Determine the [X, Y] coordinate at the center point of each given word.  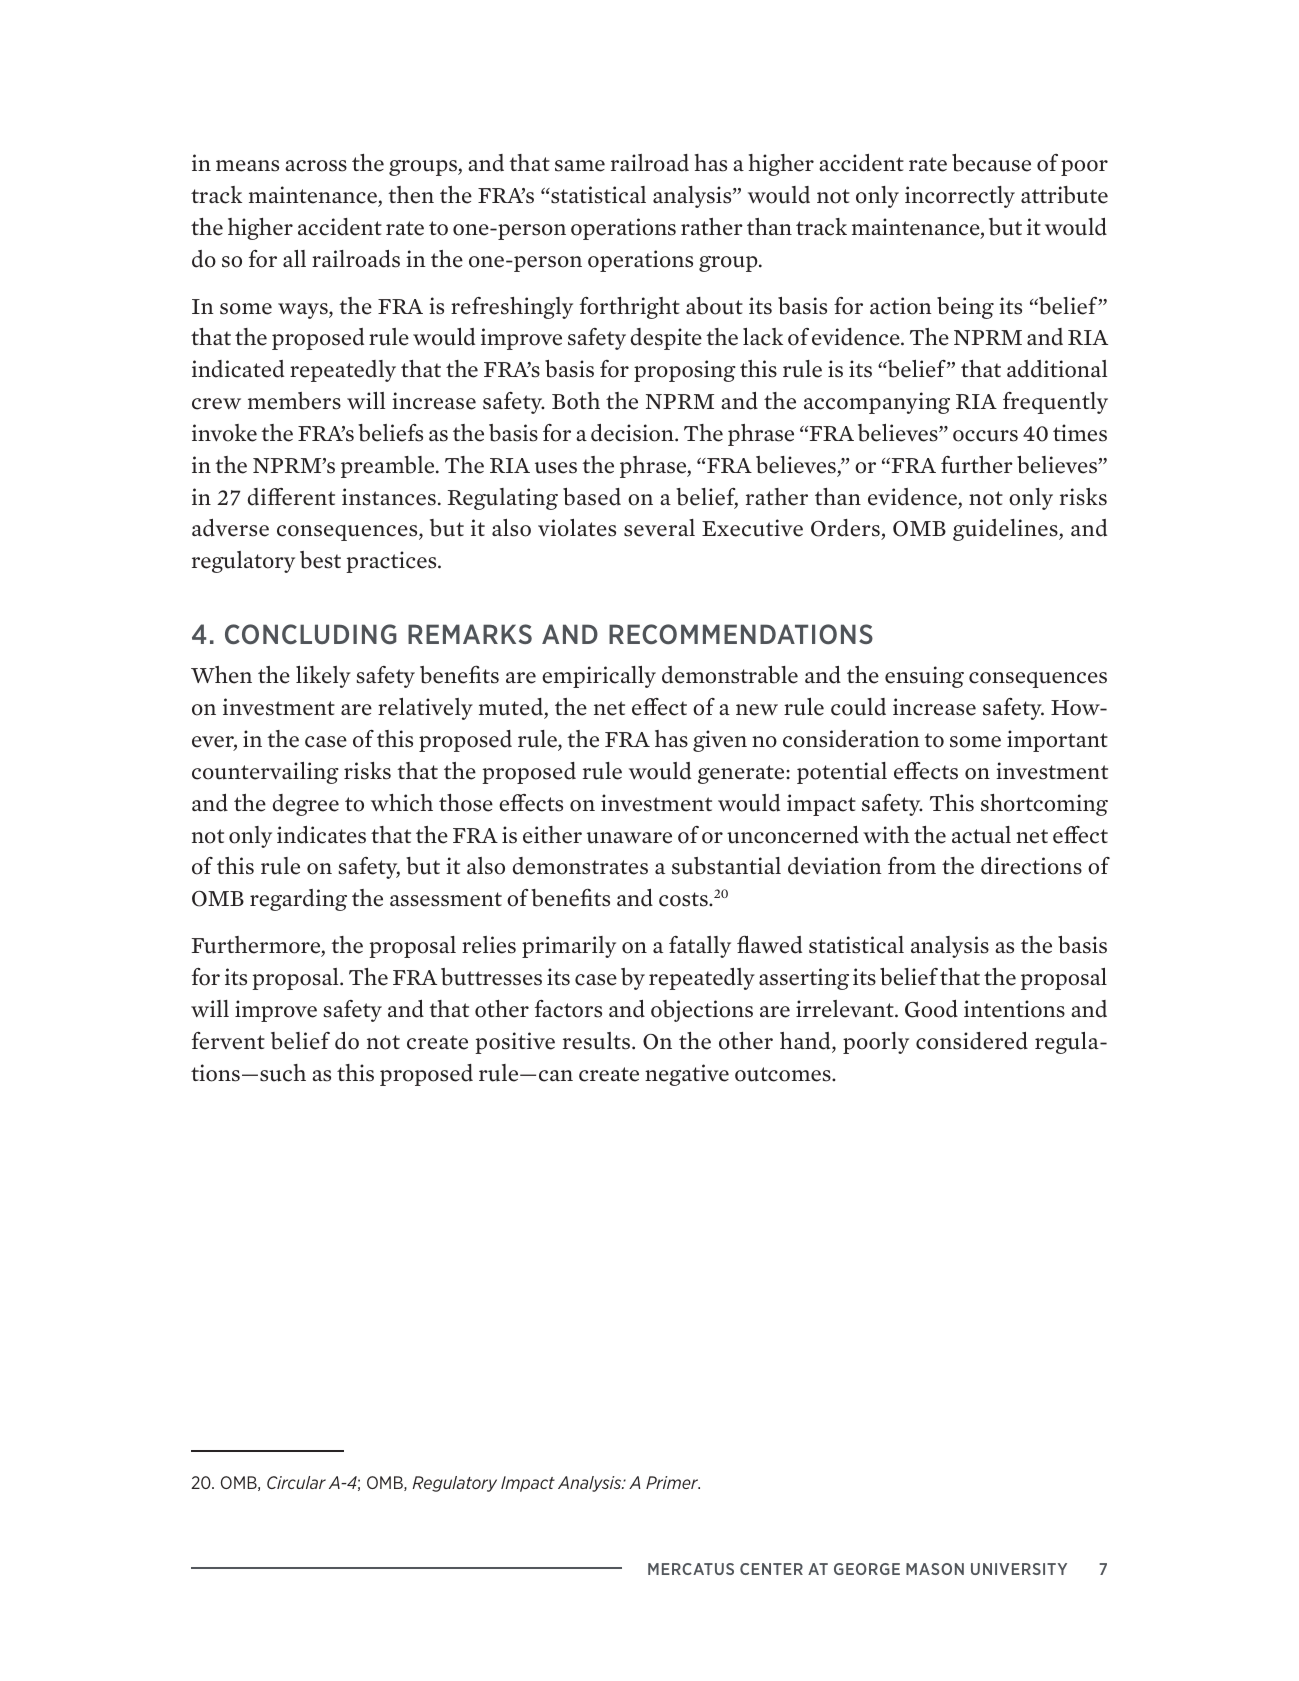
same [580, 166]
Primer [673, 1482]
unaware [629, 838]
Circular [296, 1482]
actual [981, 835]
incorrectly [960, 197]
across [316, 166]
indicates [321, 835]
